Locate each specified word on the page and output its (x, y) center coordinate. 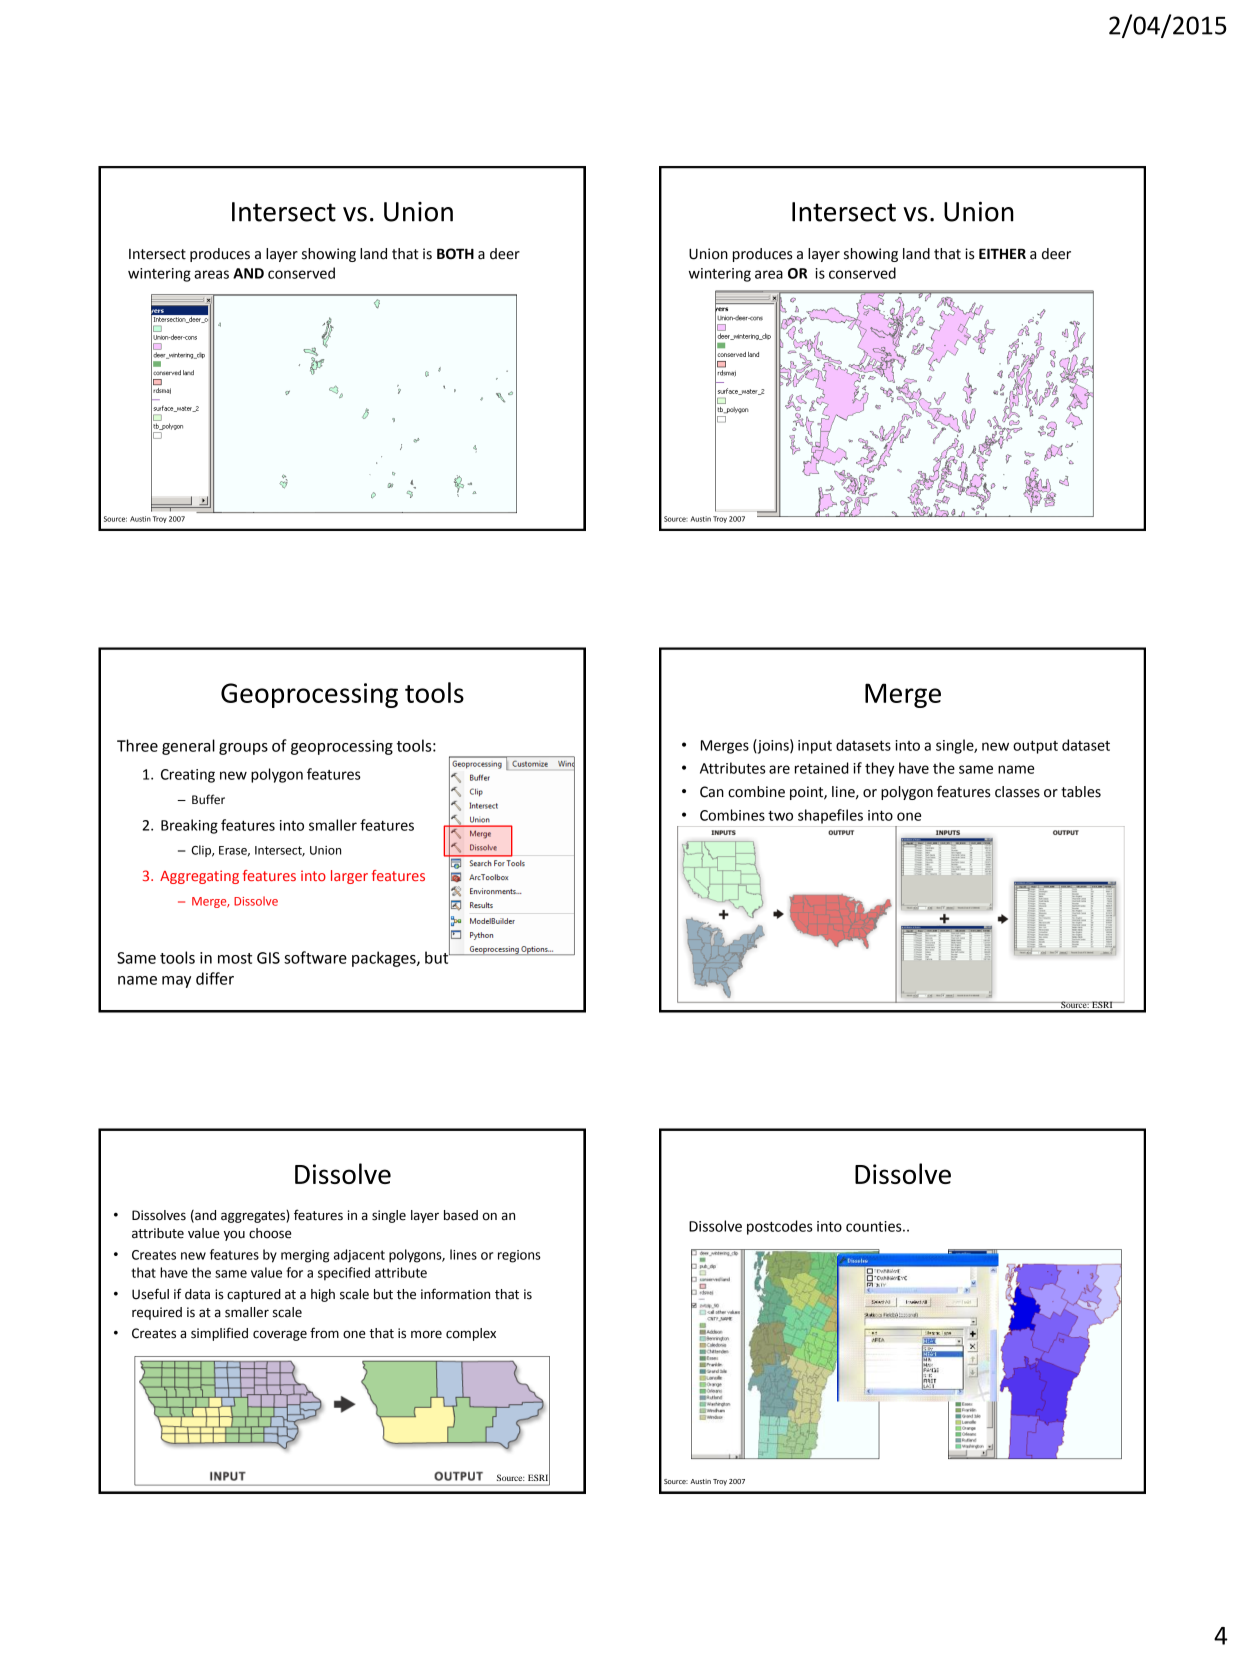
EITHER (1002, 253)
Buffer (208, 799)
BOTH (455, 254)
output (1035, 747)
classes (1017, 792)
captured (254, 1295)
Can (712, 792)
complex (471, 1334)
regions (519, 1256)
